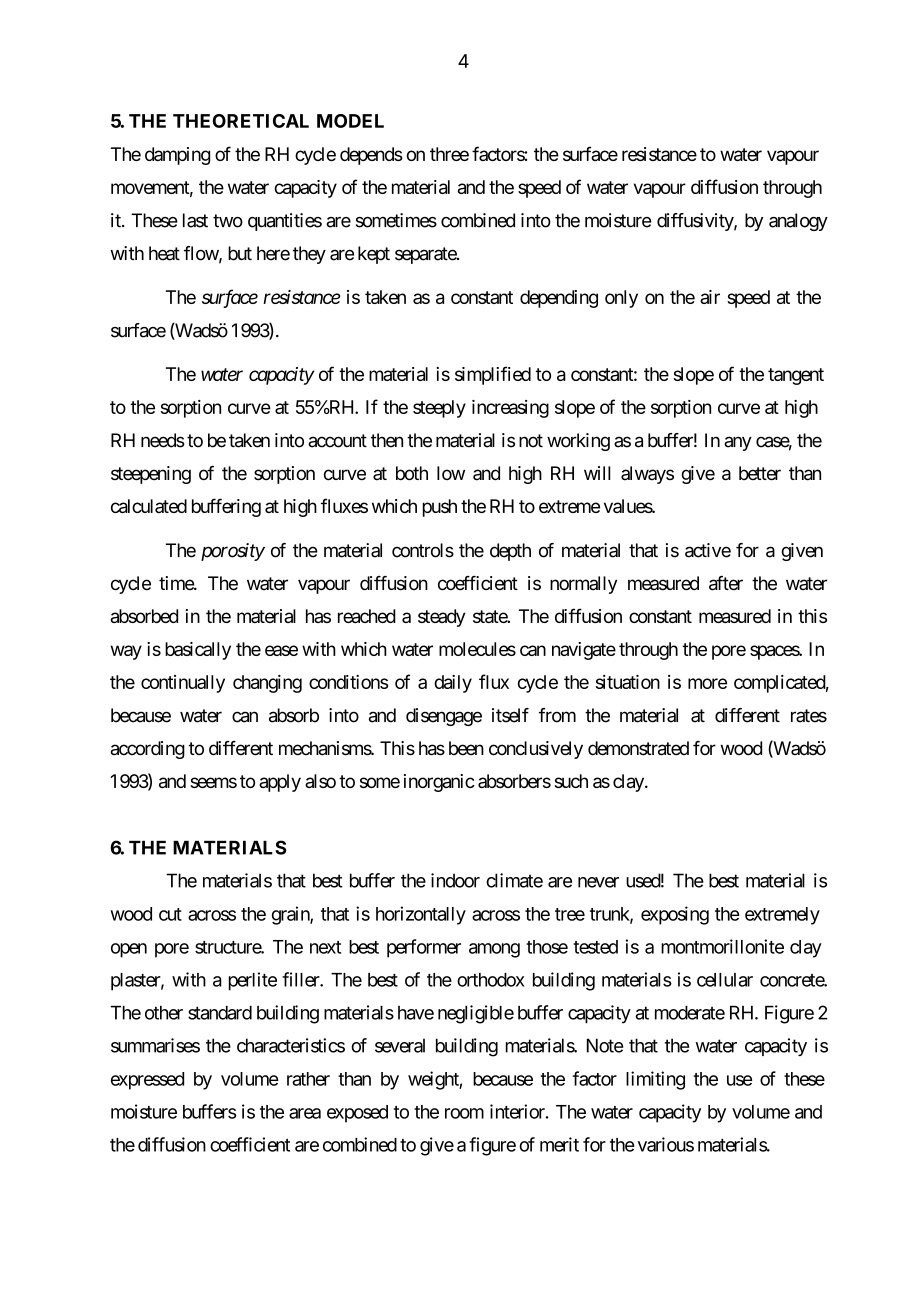 This screenshot has height=1308, width=924. I want to click on analogy, so click(798, 222).
